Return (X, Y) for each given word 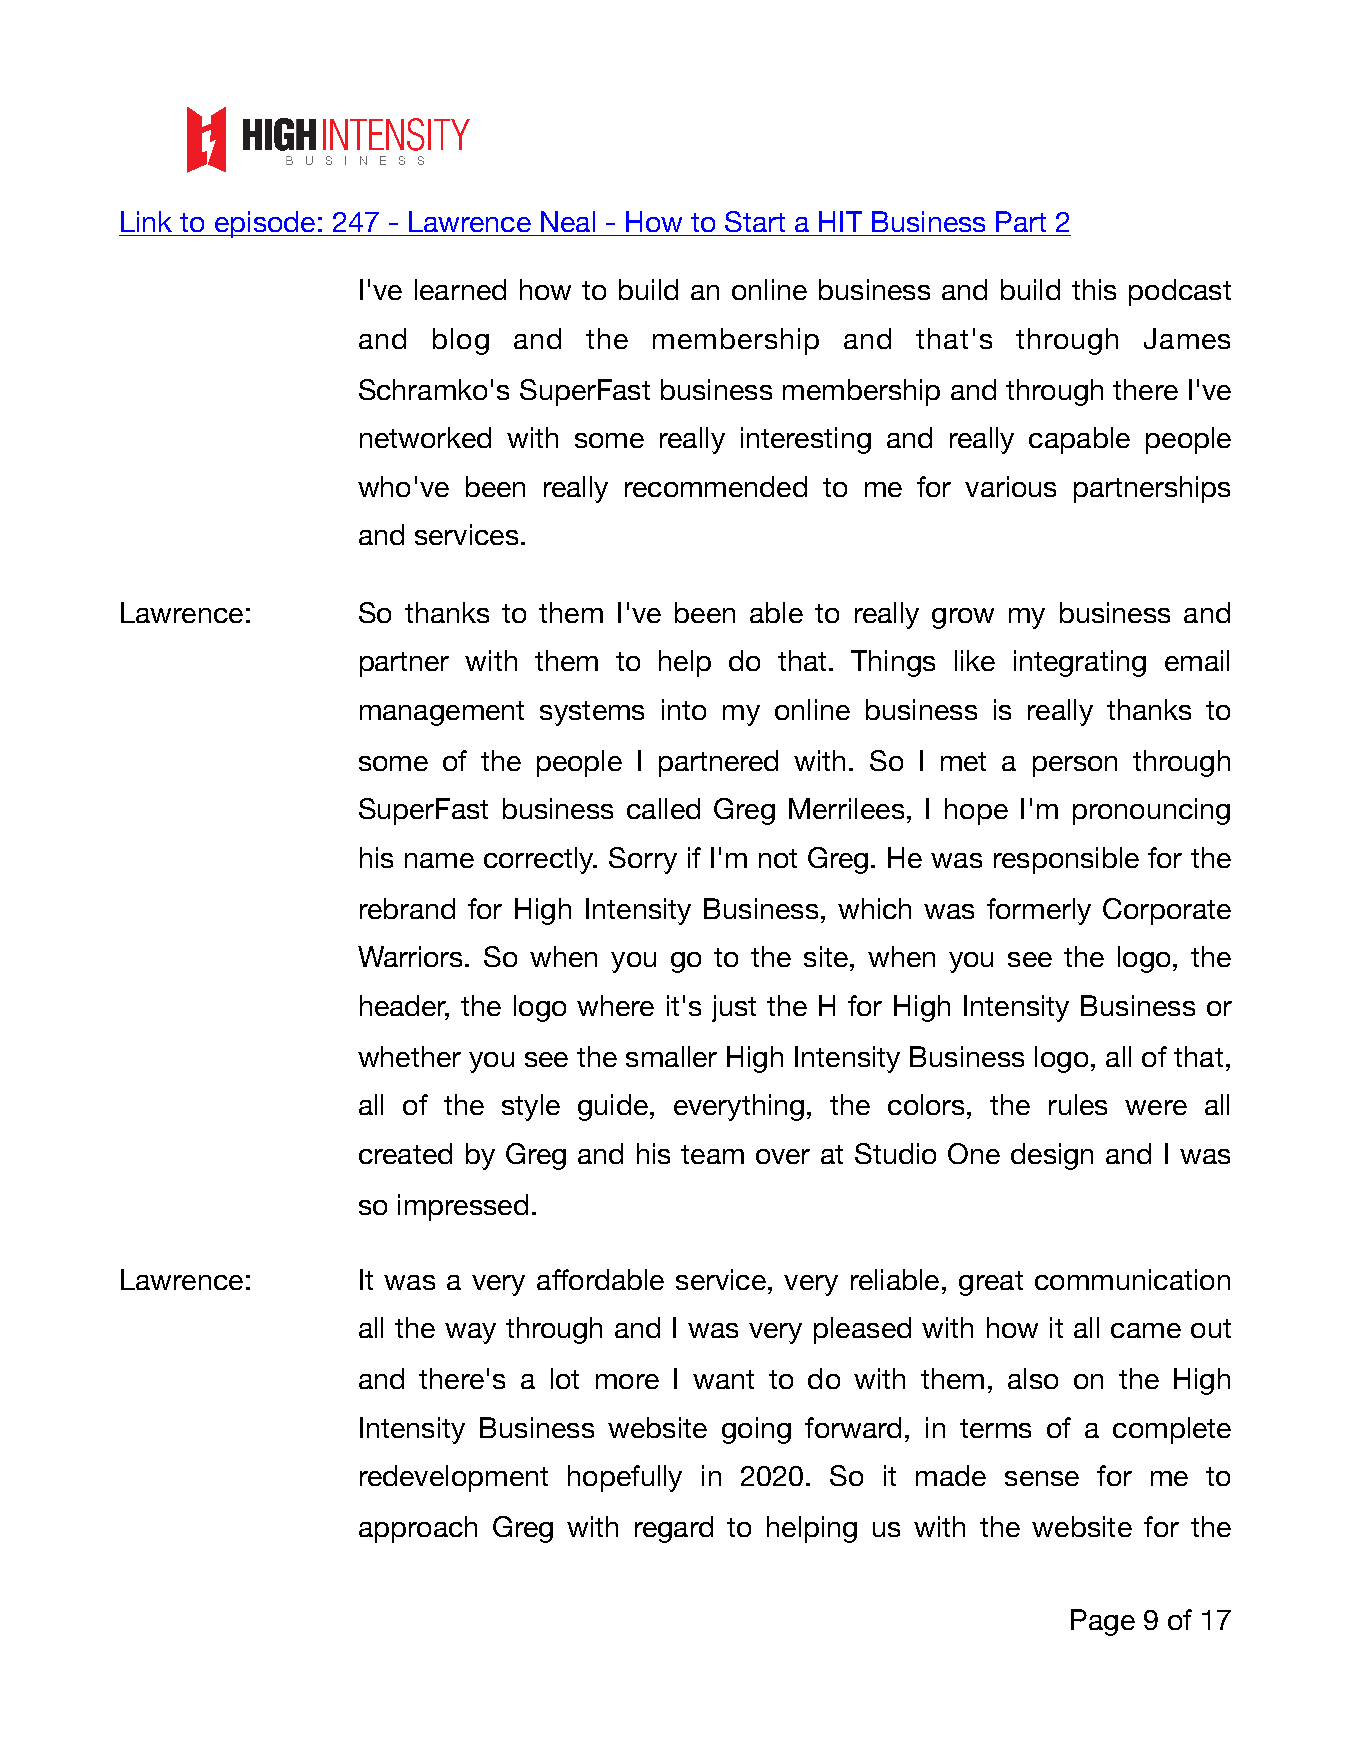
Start (755, 221)
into (684, 709)
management (442, 713)
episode (265, 224)
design (1052, 1156)
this (1094, 289)
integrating (1080, 663)
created (405, 1153)
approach (418, 1529)
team (712, 1154)
